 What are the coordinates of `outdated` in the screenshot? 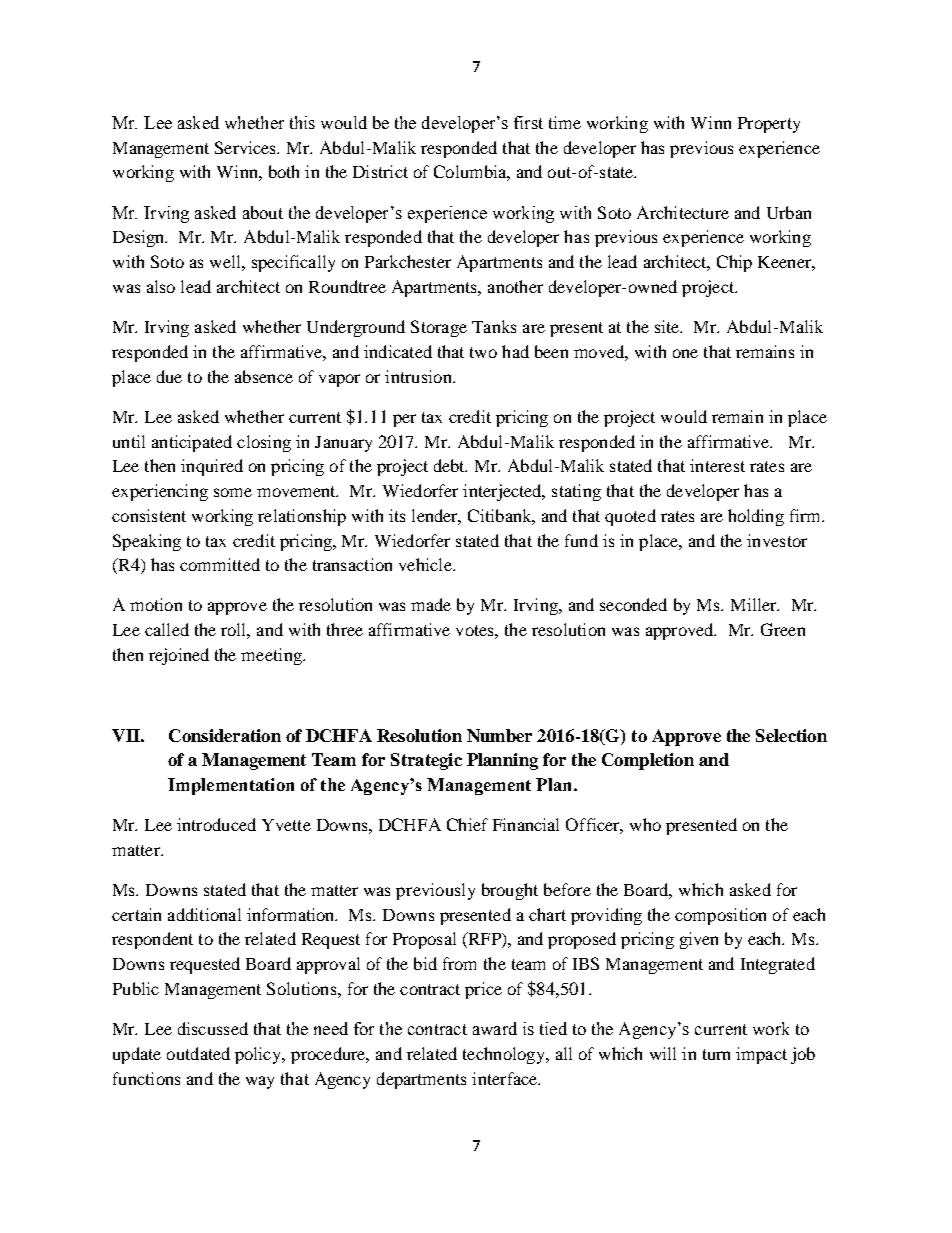 It's located at (198, 1053).
